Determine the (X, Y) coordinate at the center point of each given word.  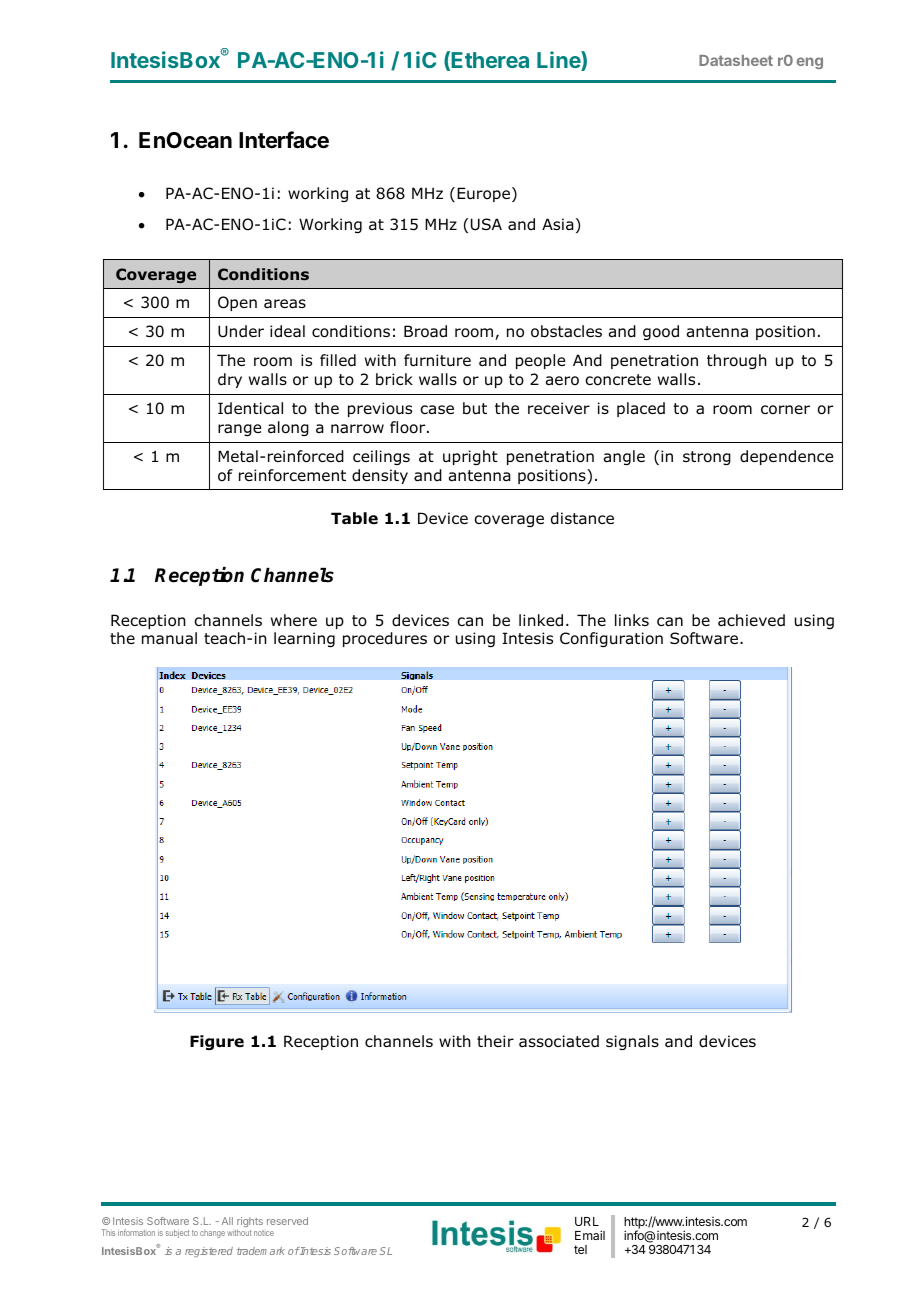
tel (580, 1249)
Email (590, 1235)
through (737, 361)
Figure (217, 1042)
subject (178, 1233)
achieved (751, 620)
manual (169, 638)
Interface (284, 140)
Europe (483, 194)
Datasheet (736, 60)
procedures (385, 639)
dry (230, 380)
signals (632, 1042)
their (495, 1041)
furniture (437, 360)
